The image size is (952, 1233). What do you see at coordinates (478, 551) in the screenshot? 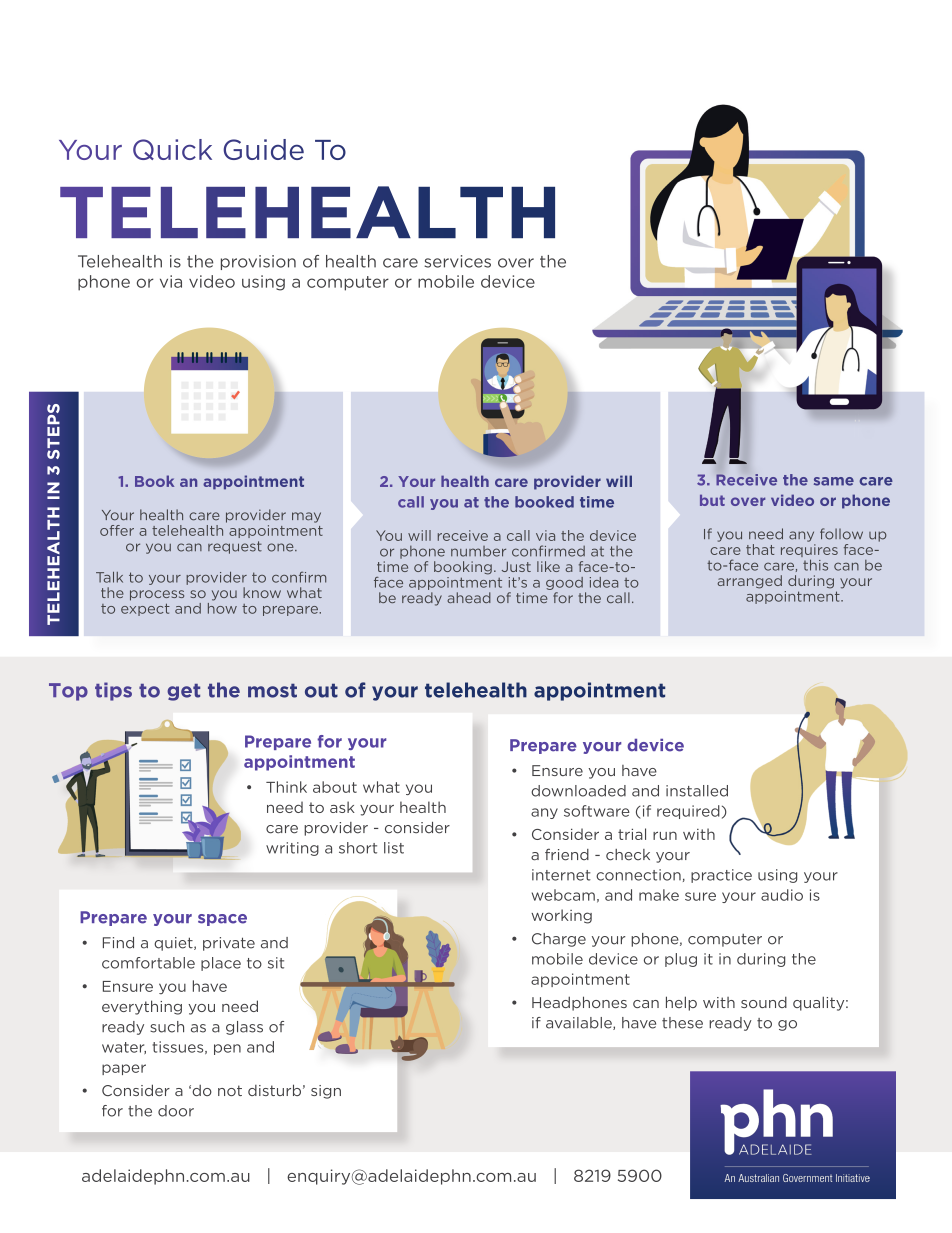
I see `number` at bounding box center [478, 551].
